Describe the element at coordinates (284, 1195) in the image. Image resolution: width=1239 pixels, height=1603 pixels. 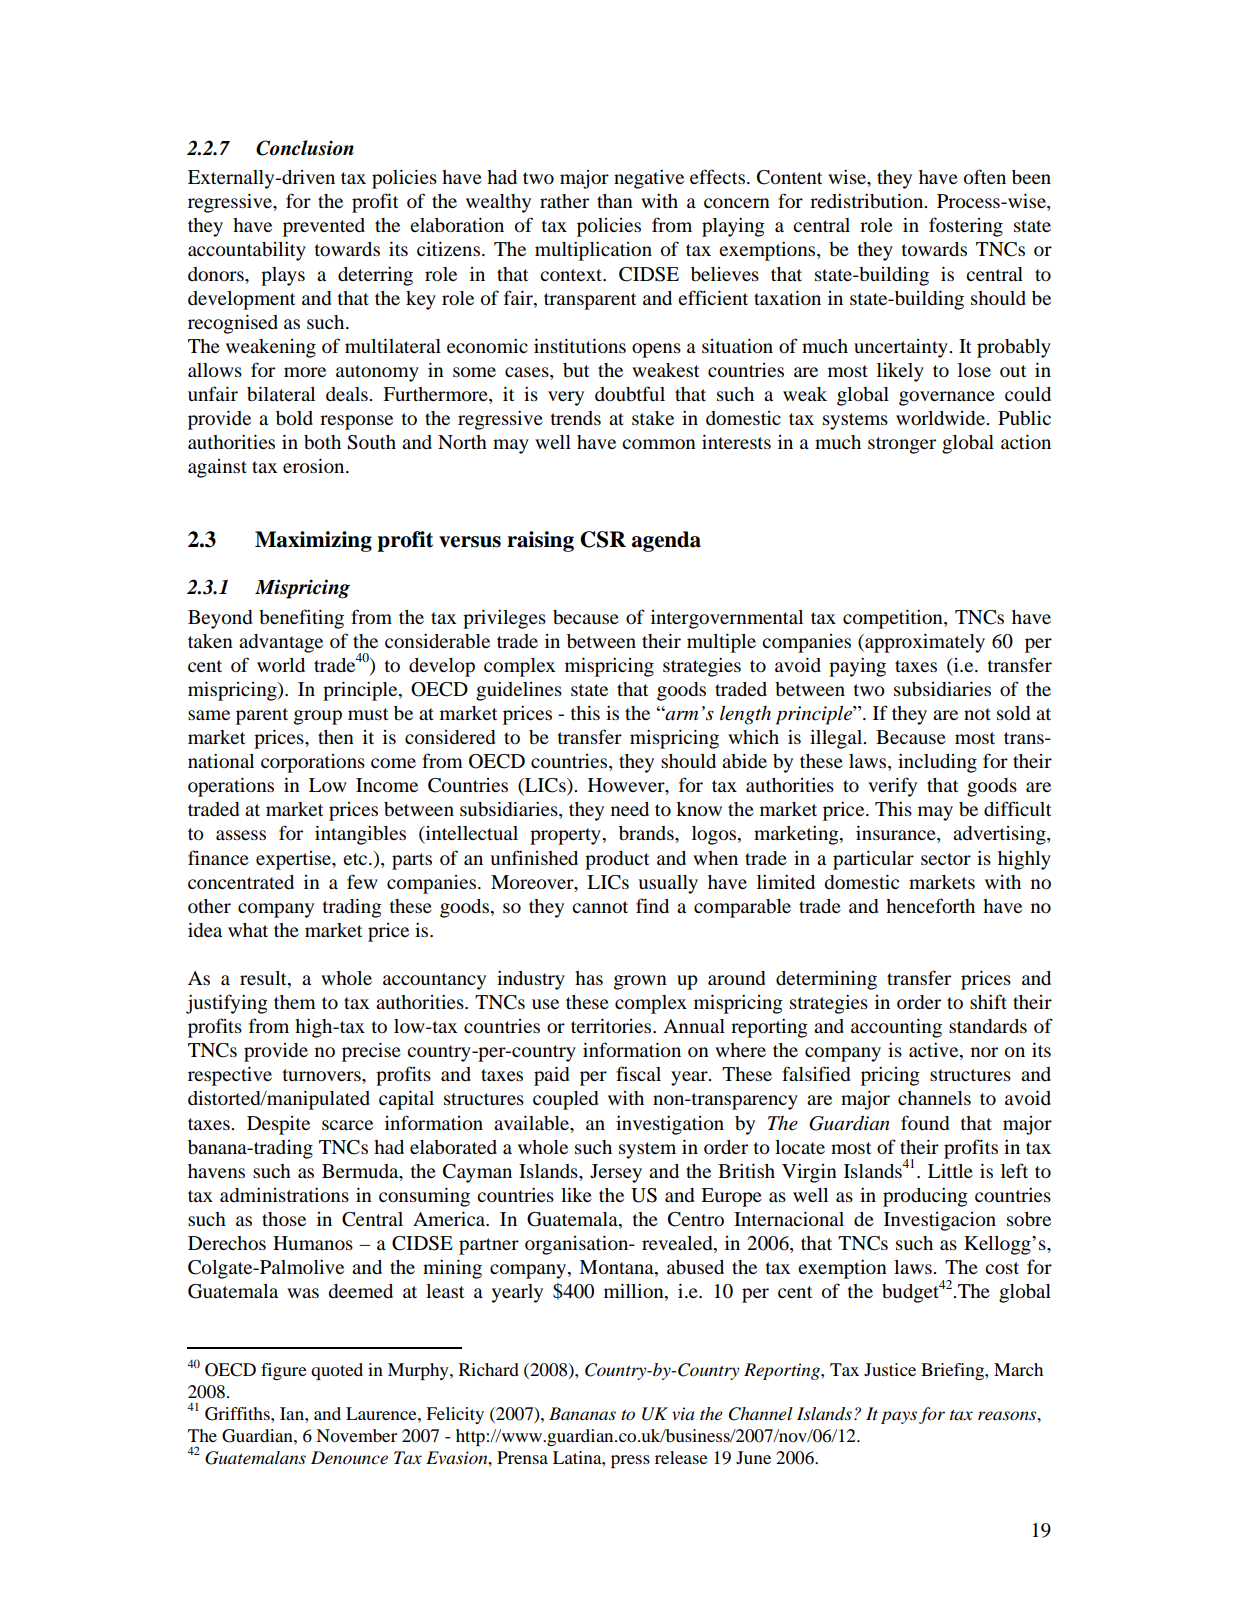
I see `administrations` at that location.
